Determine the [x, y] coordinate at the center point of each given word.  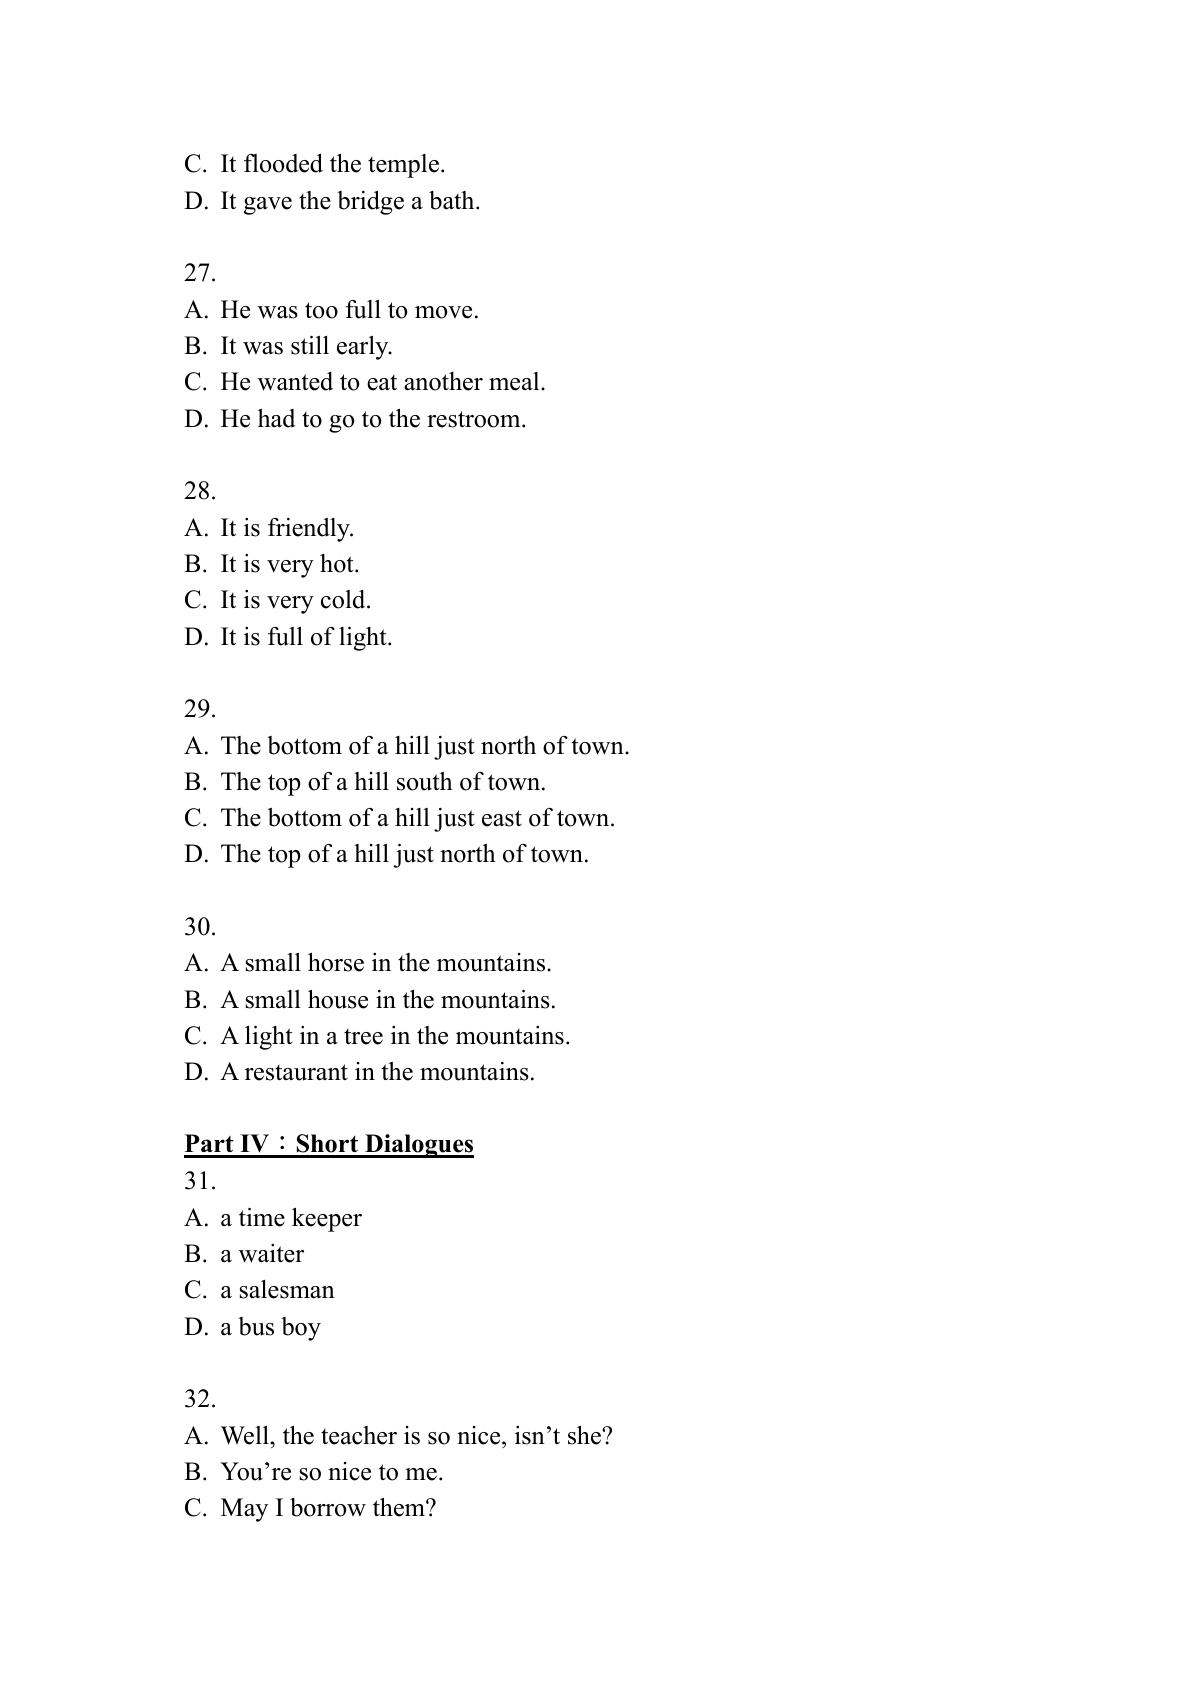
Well [246, 1435]
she [585, 1435]
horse [336, 962]
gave [268, 206]
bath [453, 200]
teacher [359, 1435]
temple [403, 166]
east [502, 818]
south [425, 781]
